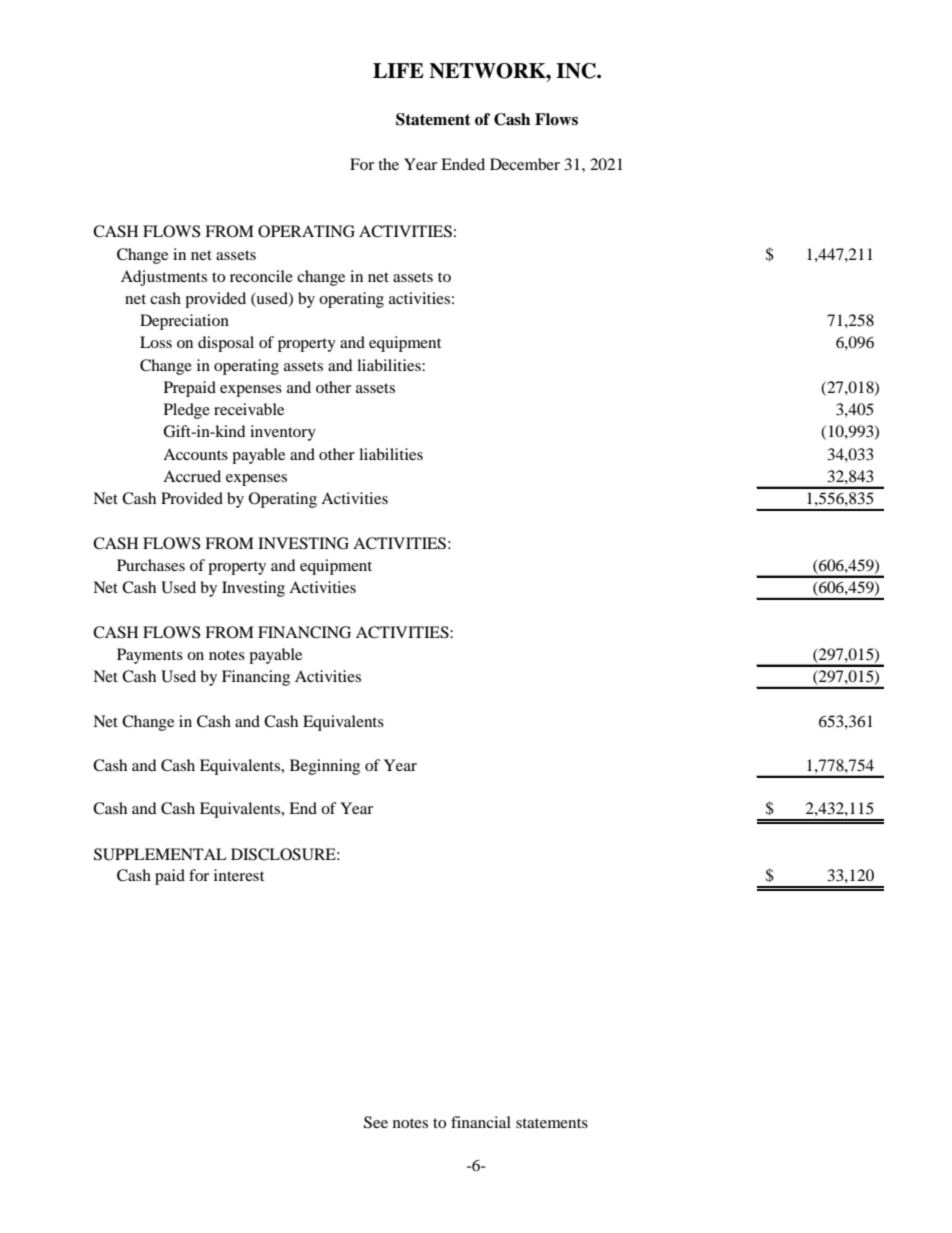 This screenshot has width=952, height=1233. I want to click on LIFE, so click(398, 70).
